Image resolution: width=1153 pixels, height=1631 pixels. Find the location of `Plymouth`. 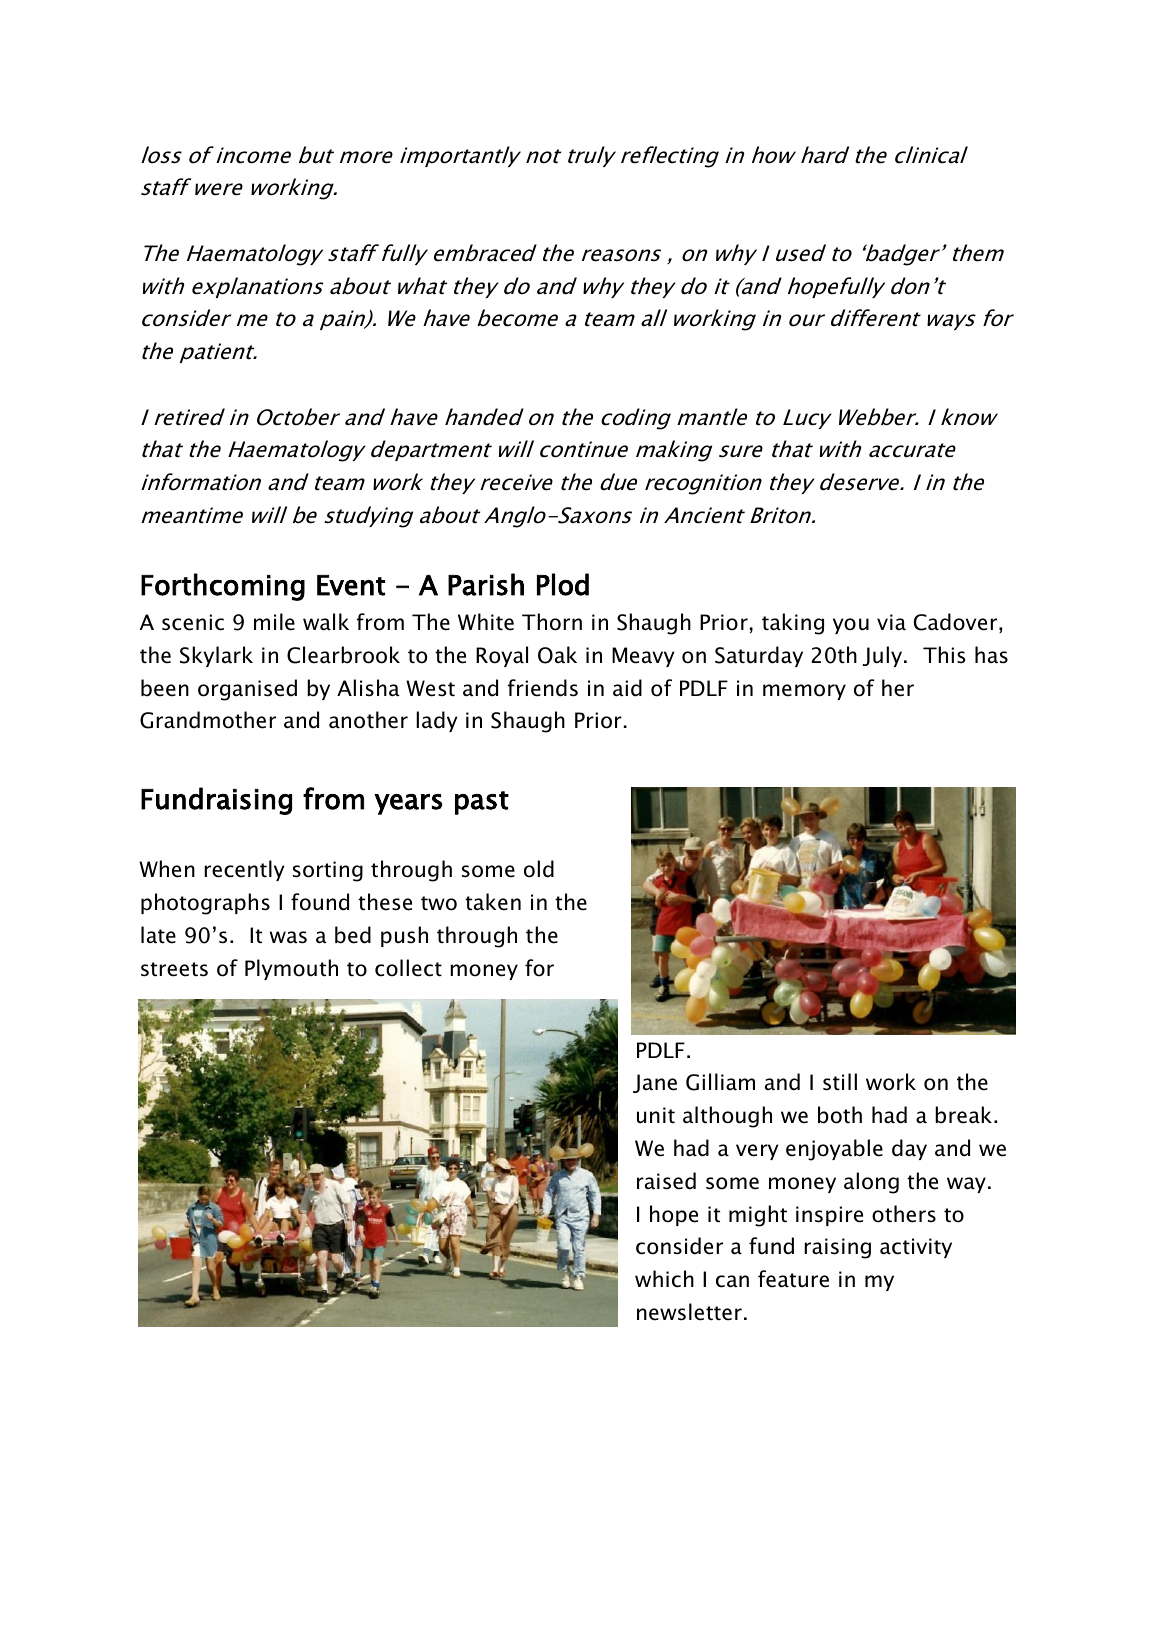

Plymouth is located at coordinates (291, 969).
